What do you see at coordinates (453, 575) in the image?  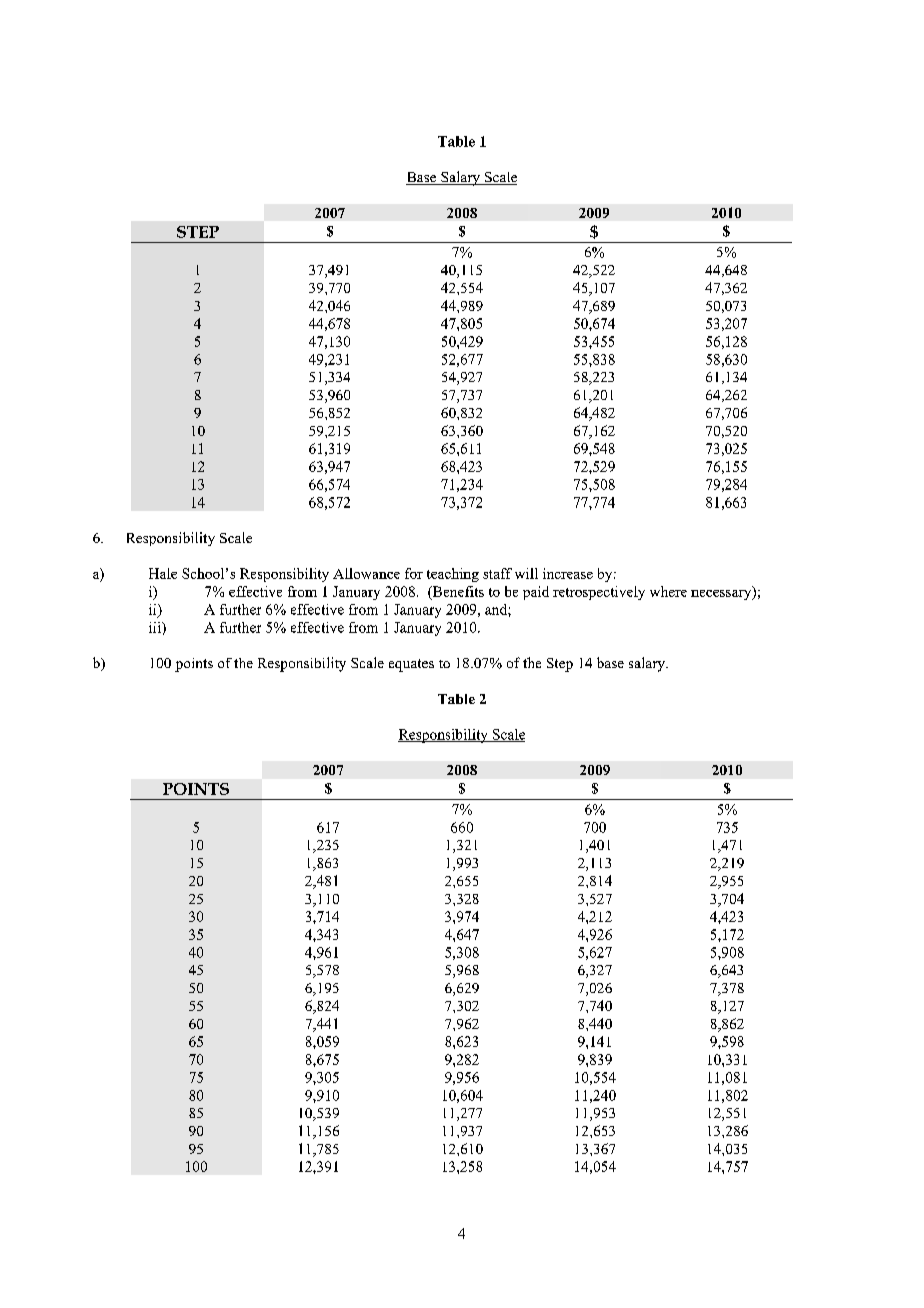 I see `teaching` at bounding box center [453, 575].
